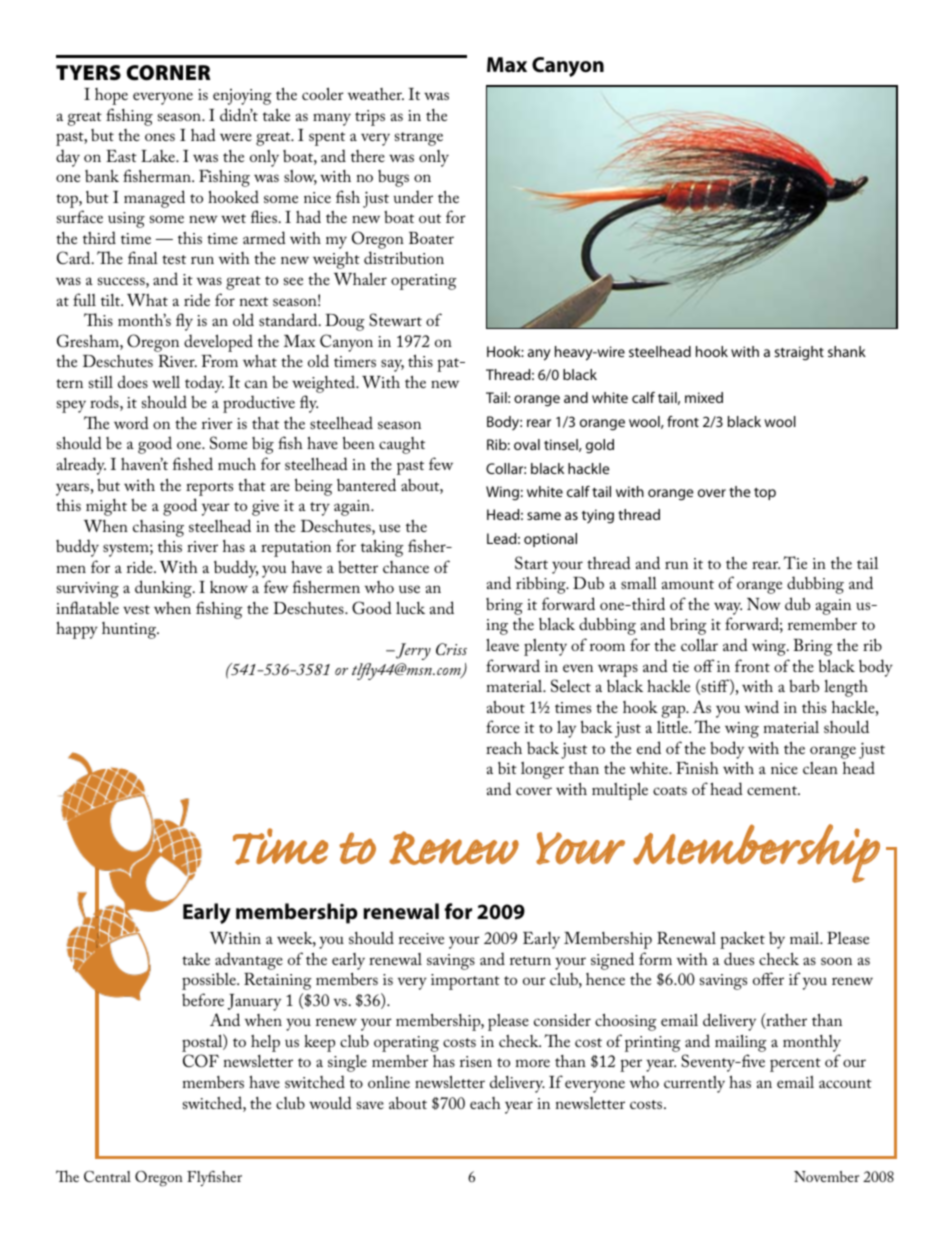 Image resolution: width=952 pixels, height=1233 pixels. What do you see at coordinates (419, 139) in the screenshot?
I see `strange` at bounding box center [419, 139].
